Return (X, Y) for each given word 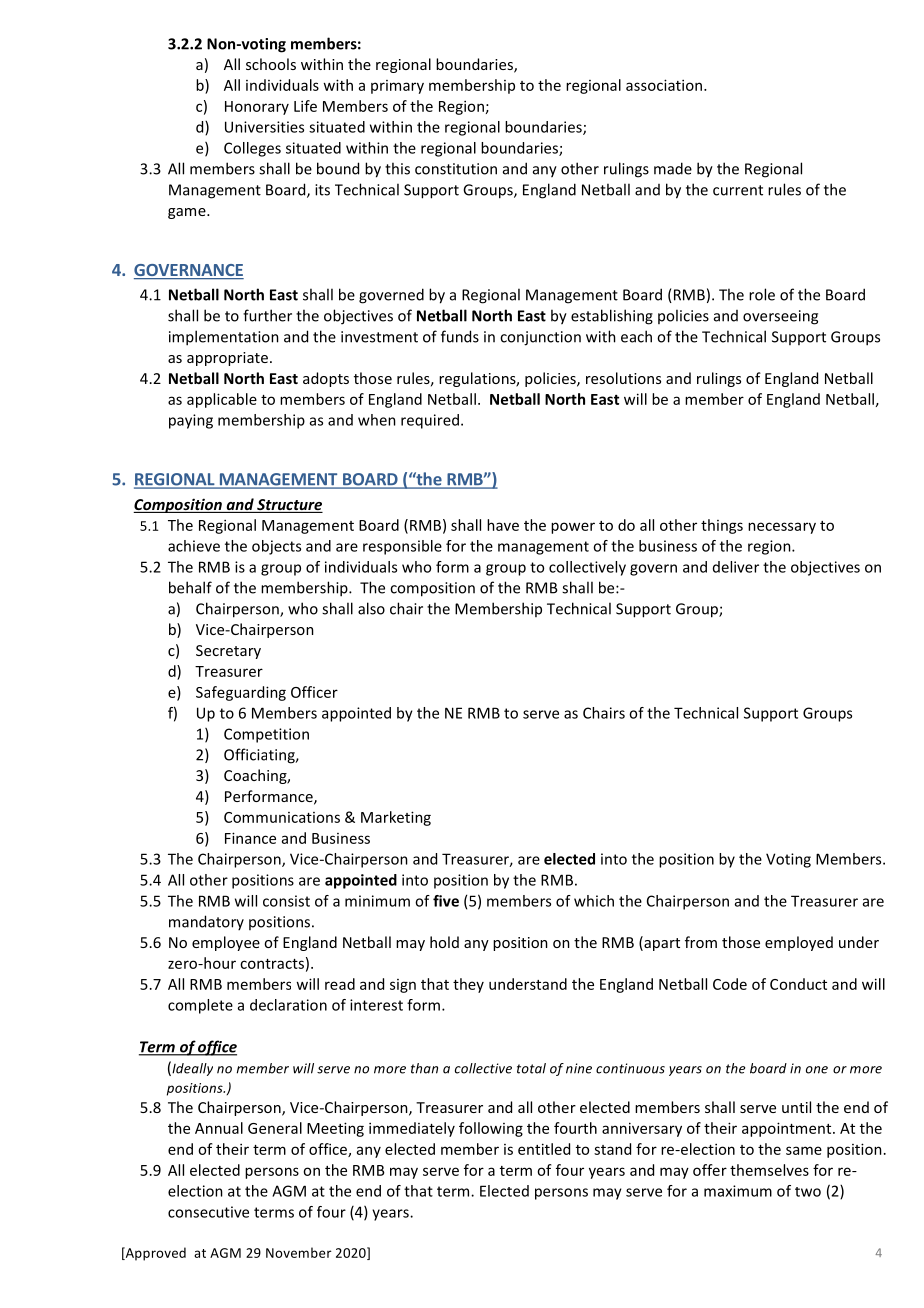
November (299, 1252)
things (722, 526)
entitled (544, 1149)
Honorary (257, 108)
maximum (738, 1191)
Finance (250, 838)
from (701, 942)
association (665, 85)
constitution (456, 169)
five (446, 901)
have (503, 525)
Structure (289, 506)
